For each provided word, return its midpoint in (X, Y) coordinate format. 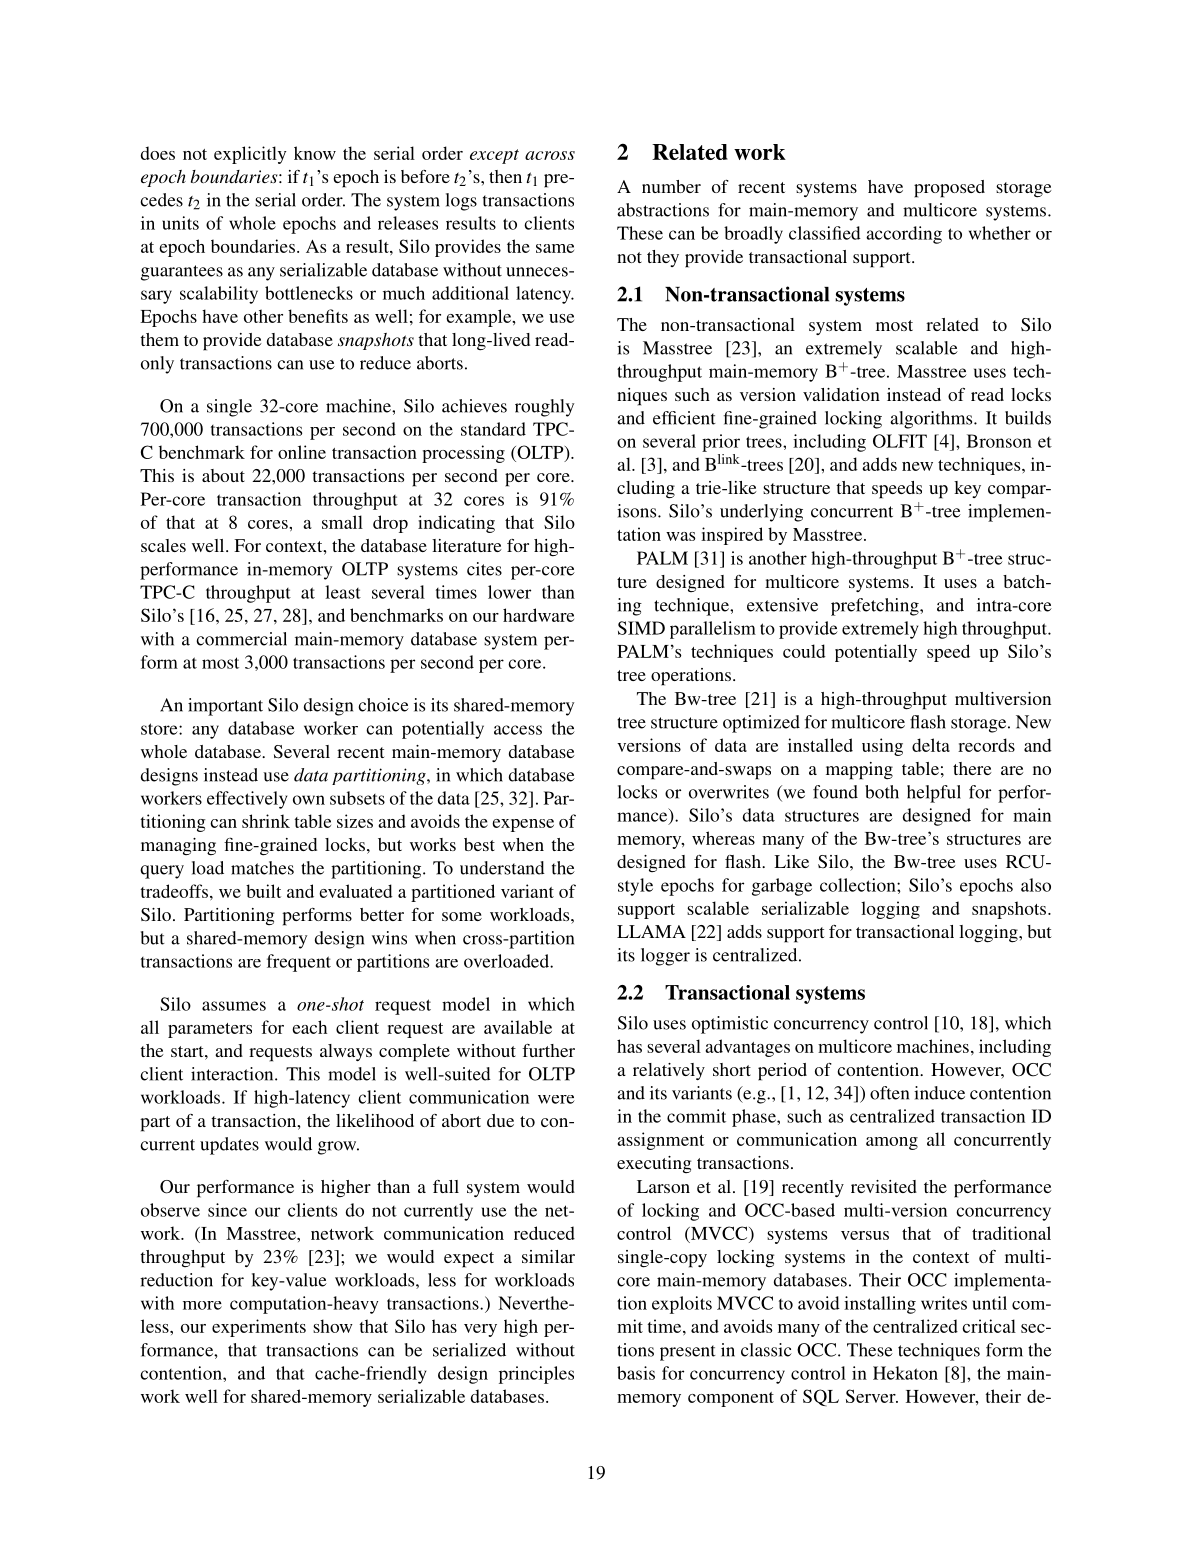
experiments (259, 1328)
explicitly (250, 155)
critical (989, 1326)
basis (636, 1373)
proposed (949, 189)
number (671, 186)
